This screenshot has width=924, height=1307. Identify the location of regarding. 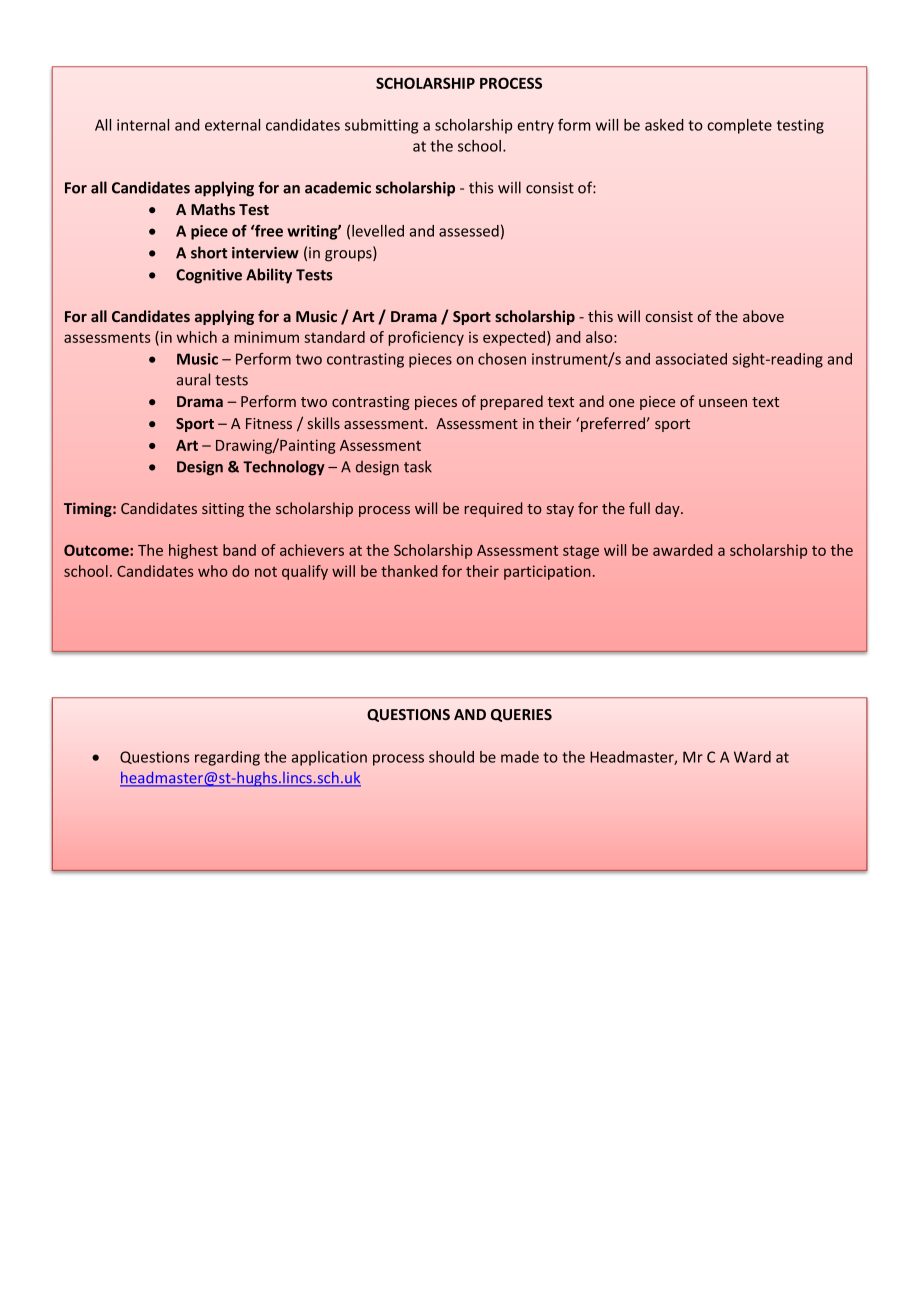
(227, 758).
